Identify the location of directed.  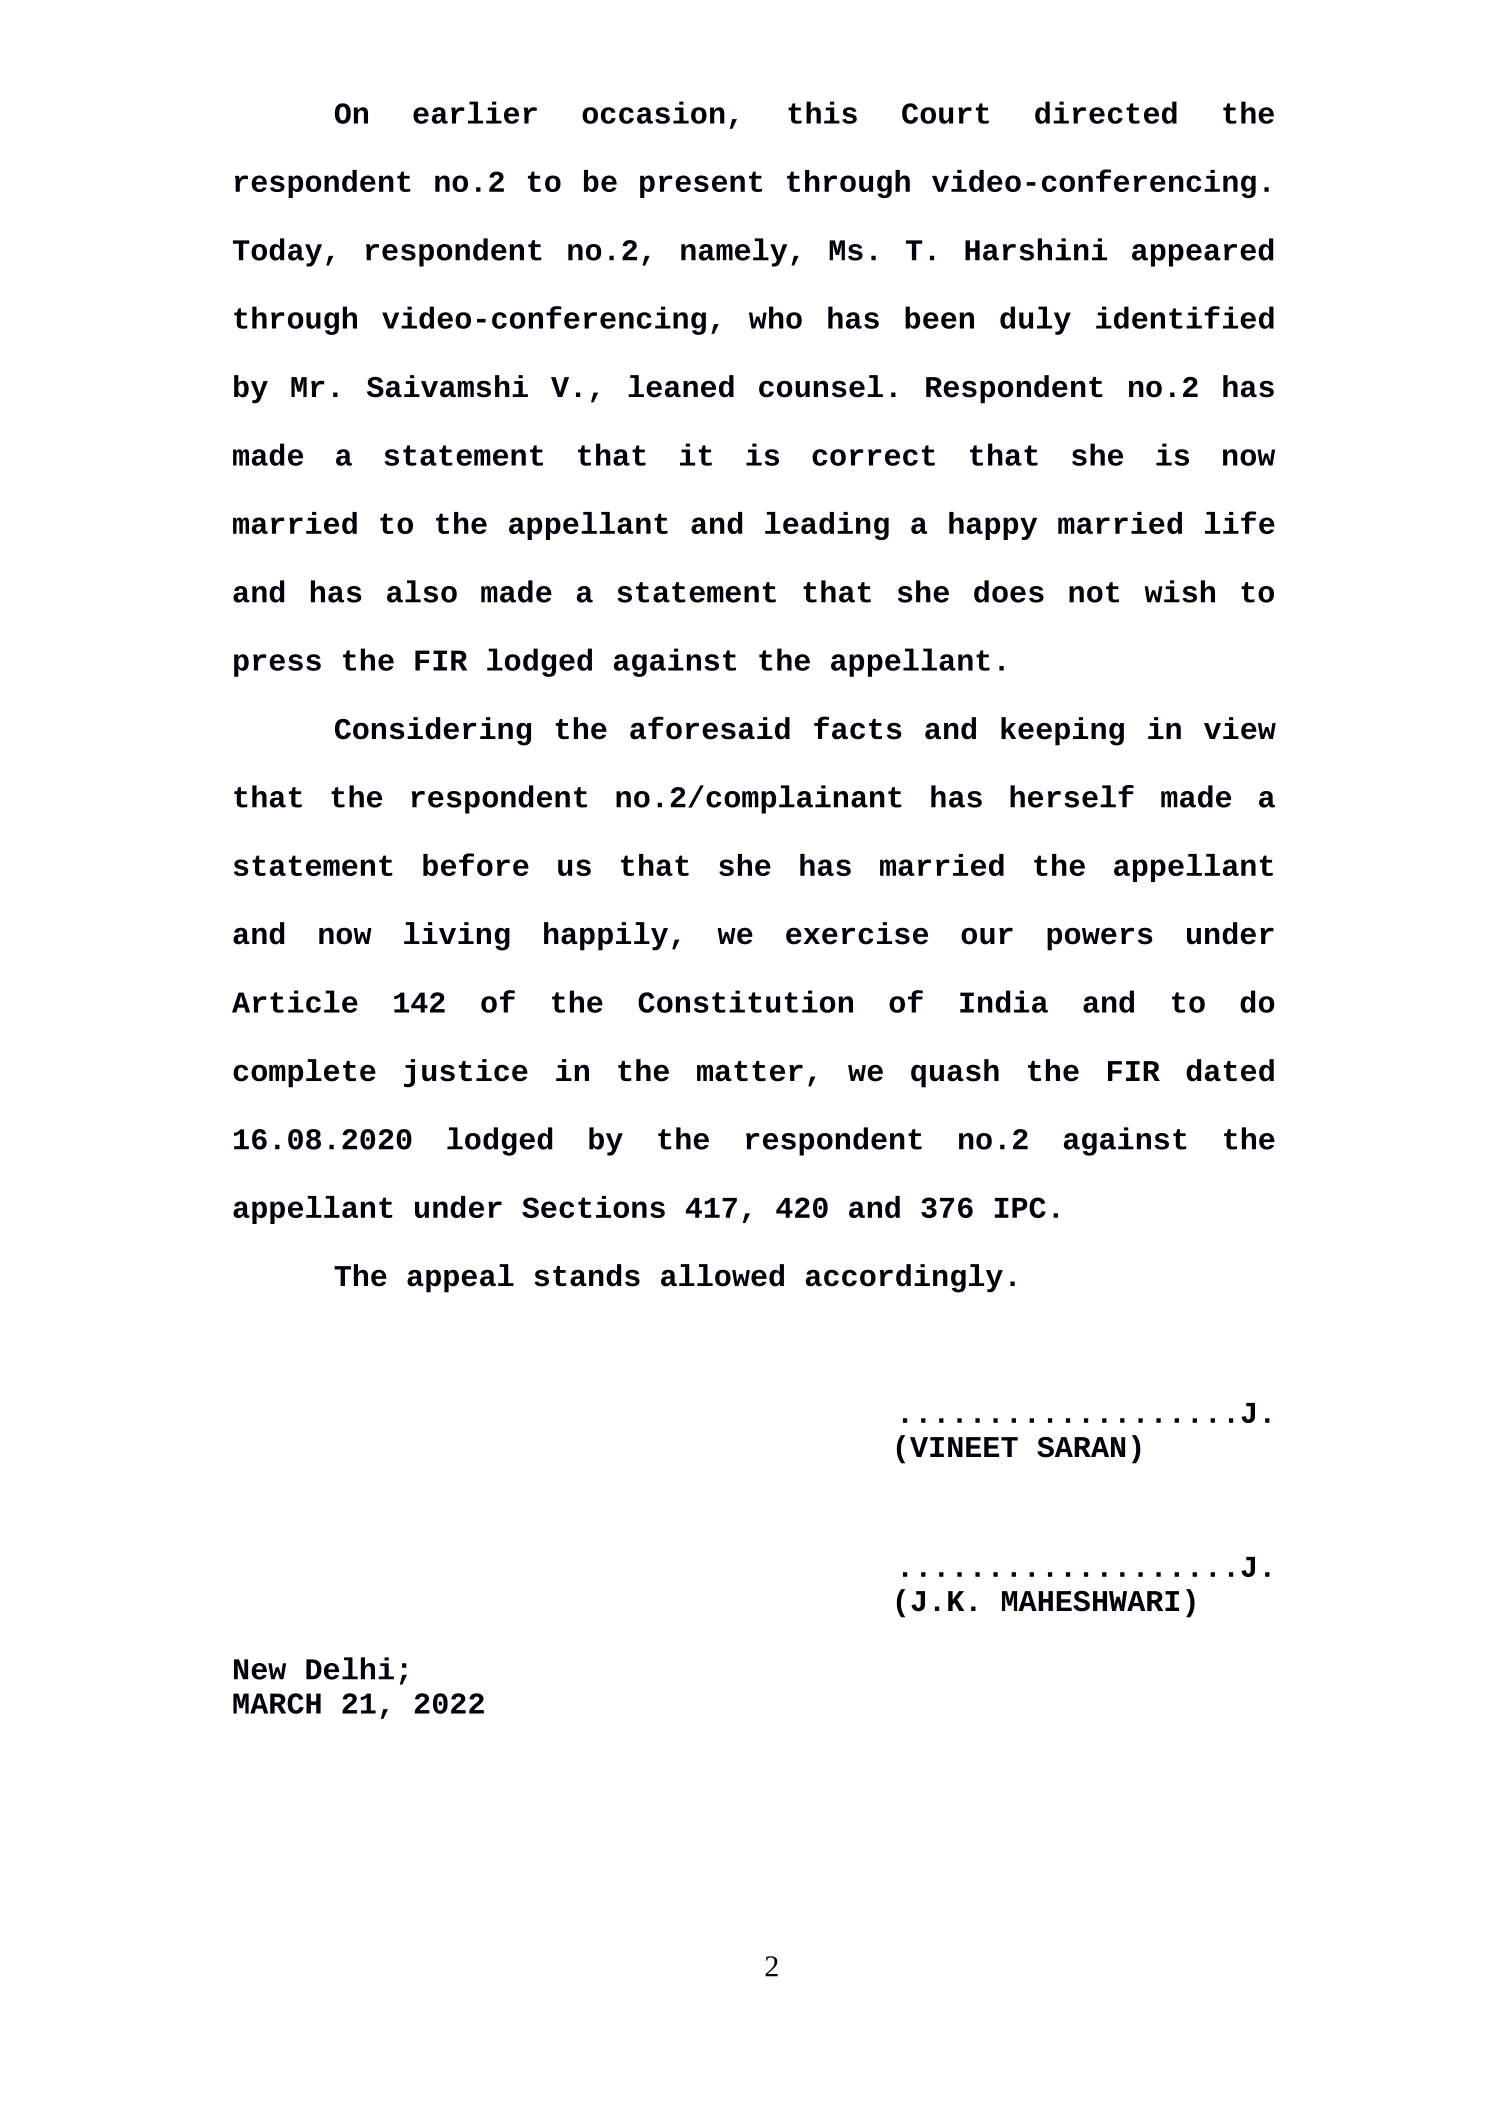
(1106, 112).
